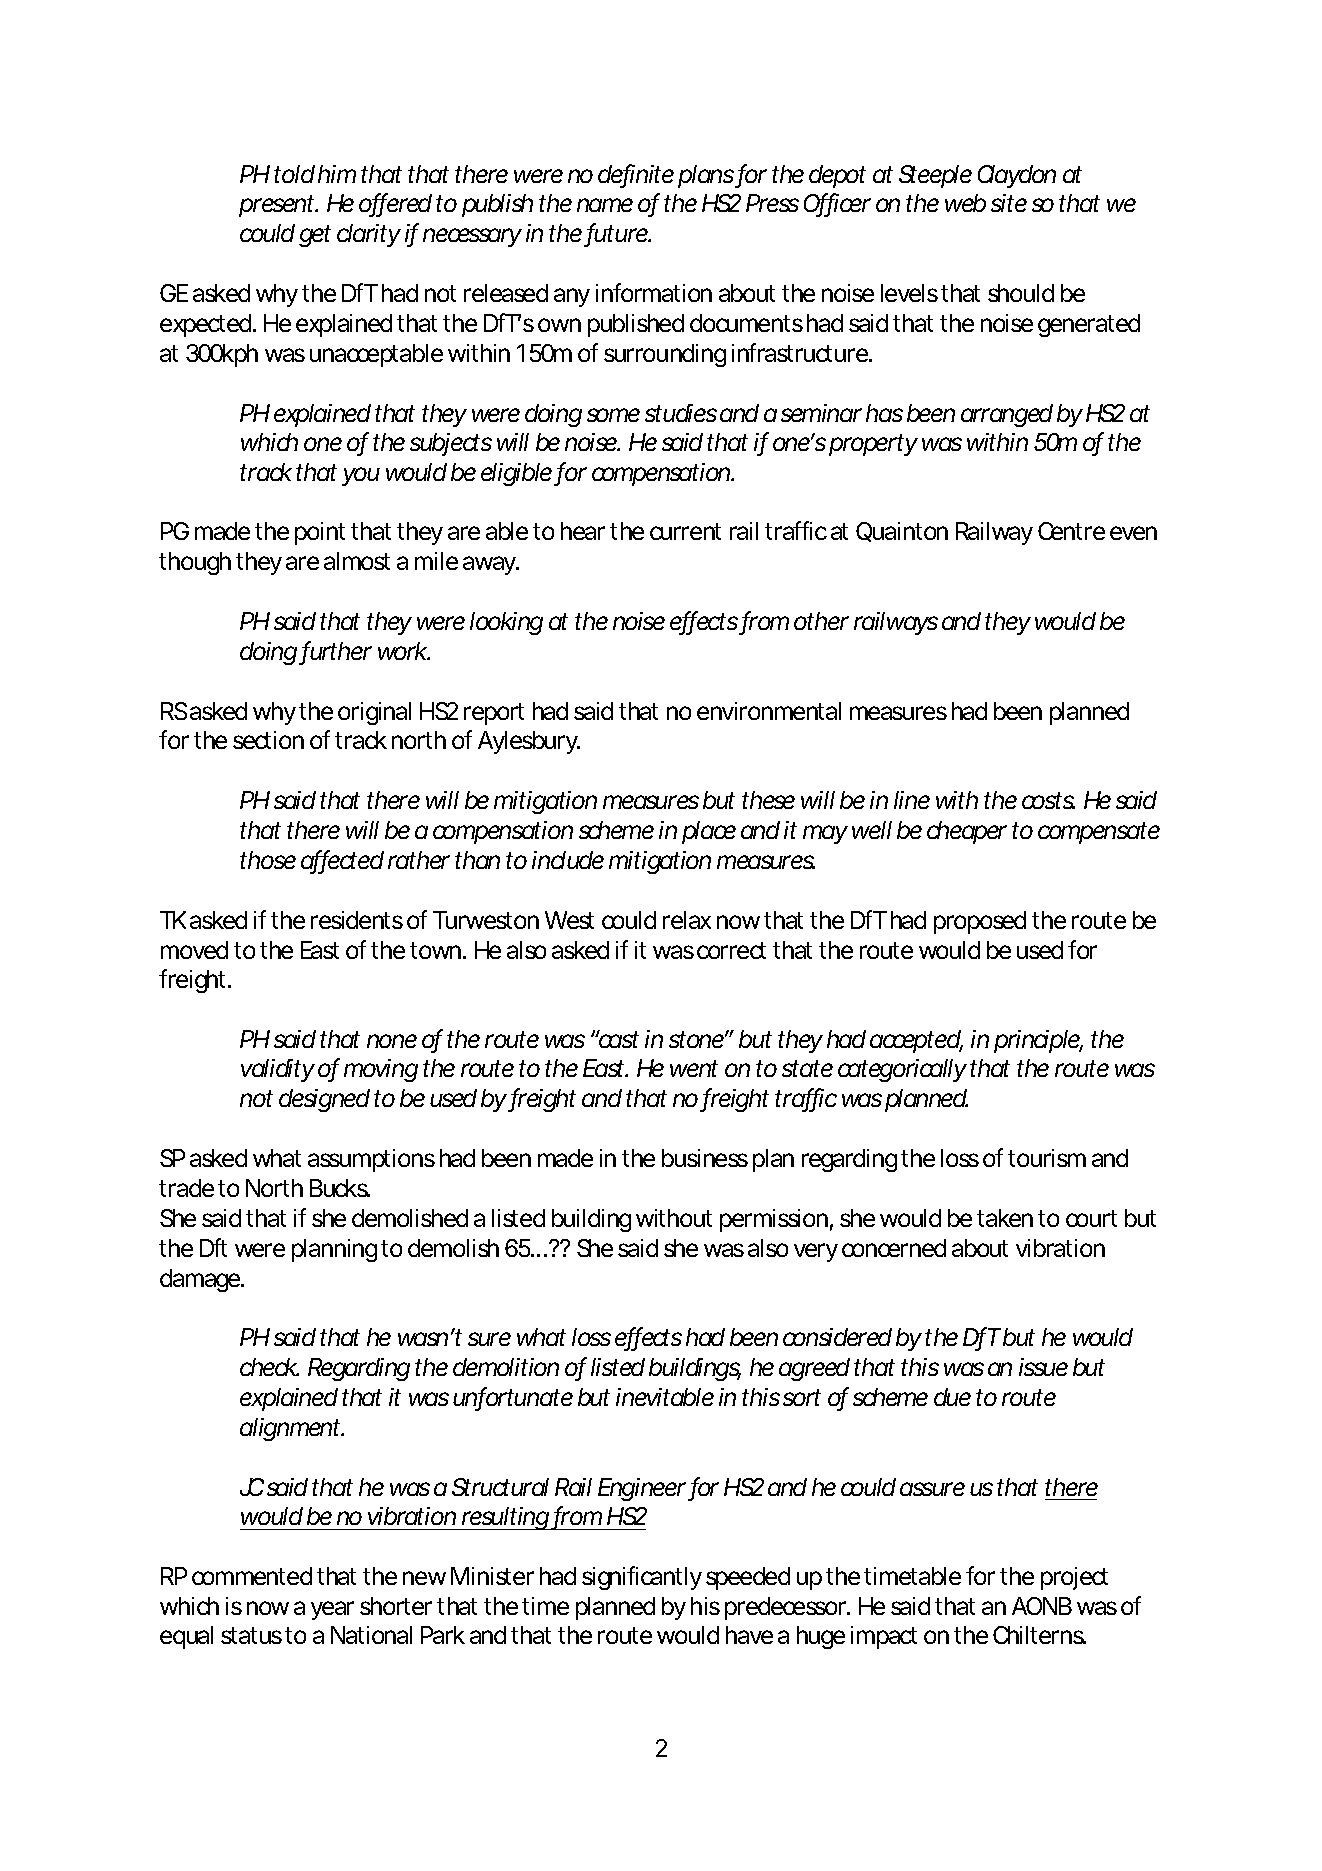  I want to click on significantly, so click(642, 1578).
